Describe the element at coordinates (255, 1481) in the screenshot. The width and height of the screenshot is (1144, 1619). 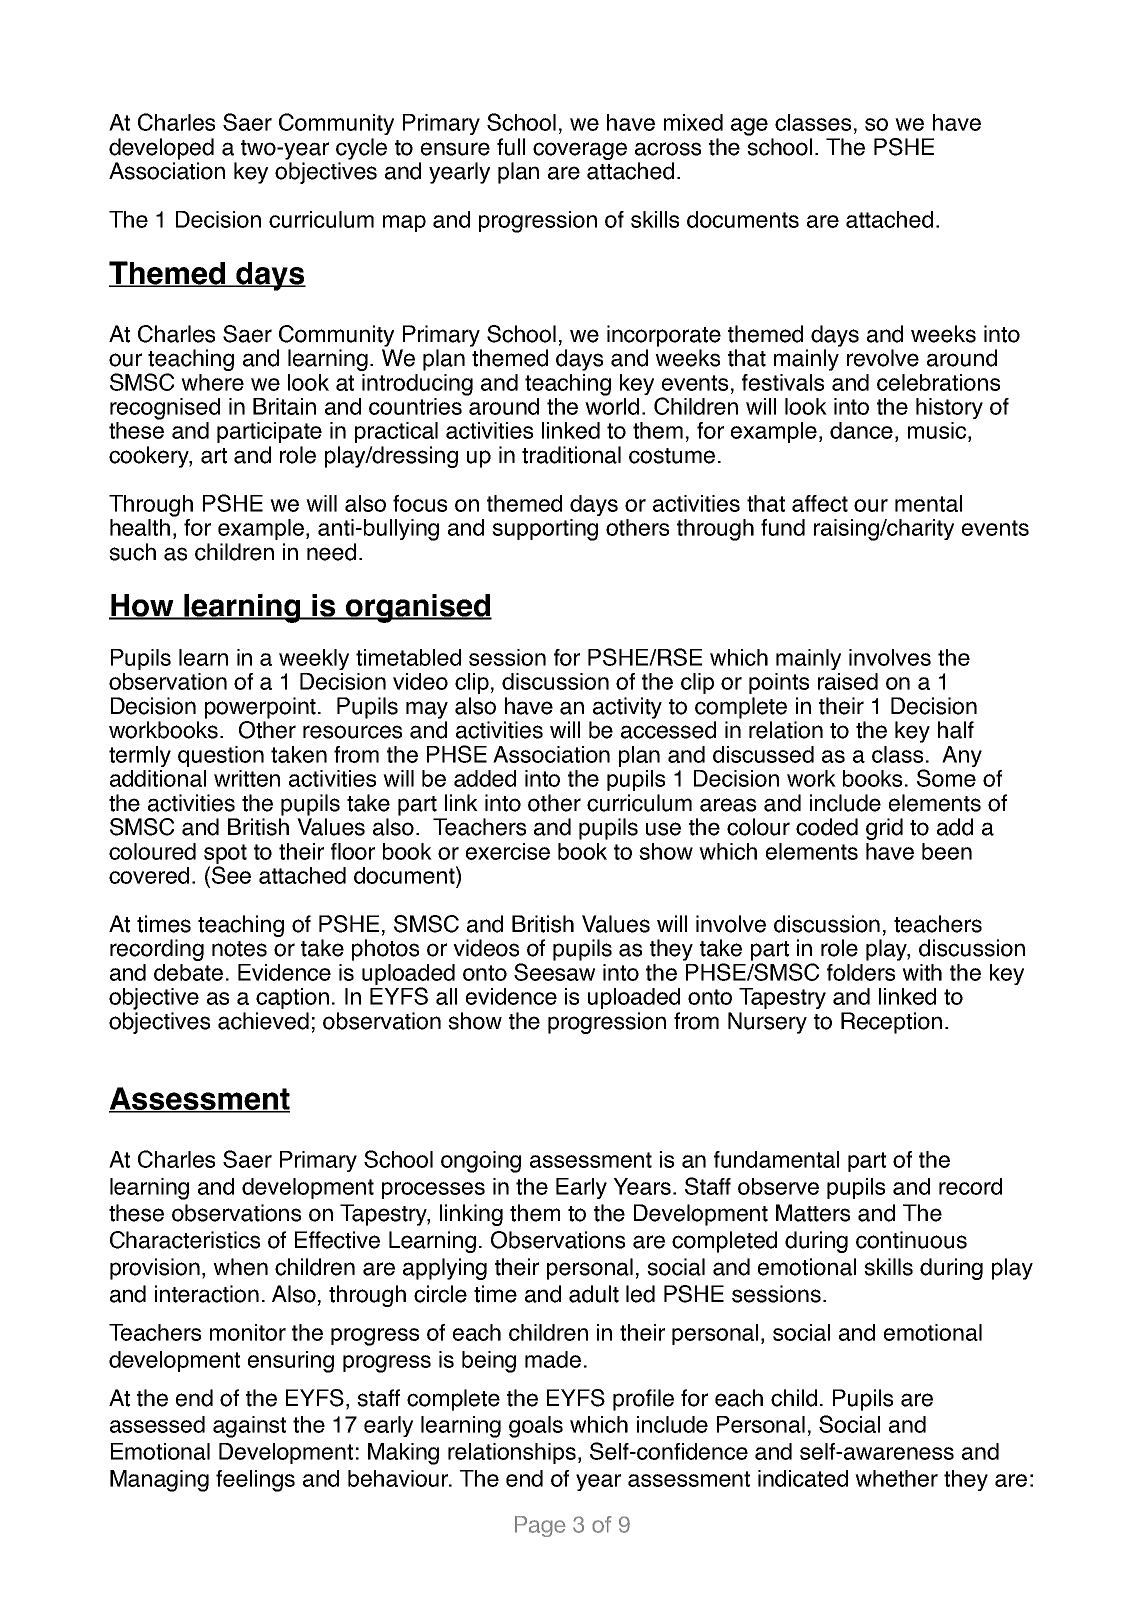
I see `feelings` at that location.
